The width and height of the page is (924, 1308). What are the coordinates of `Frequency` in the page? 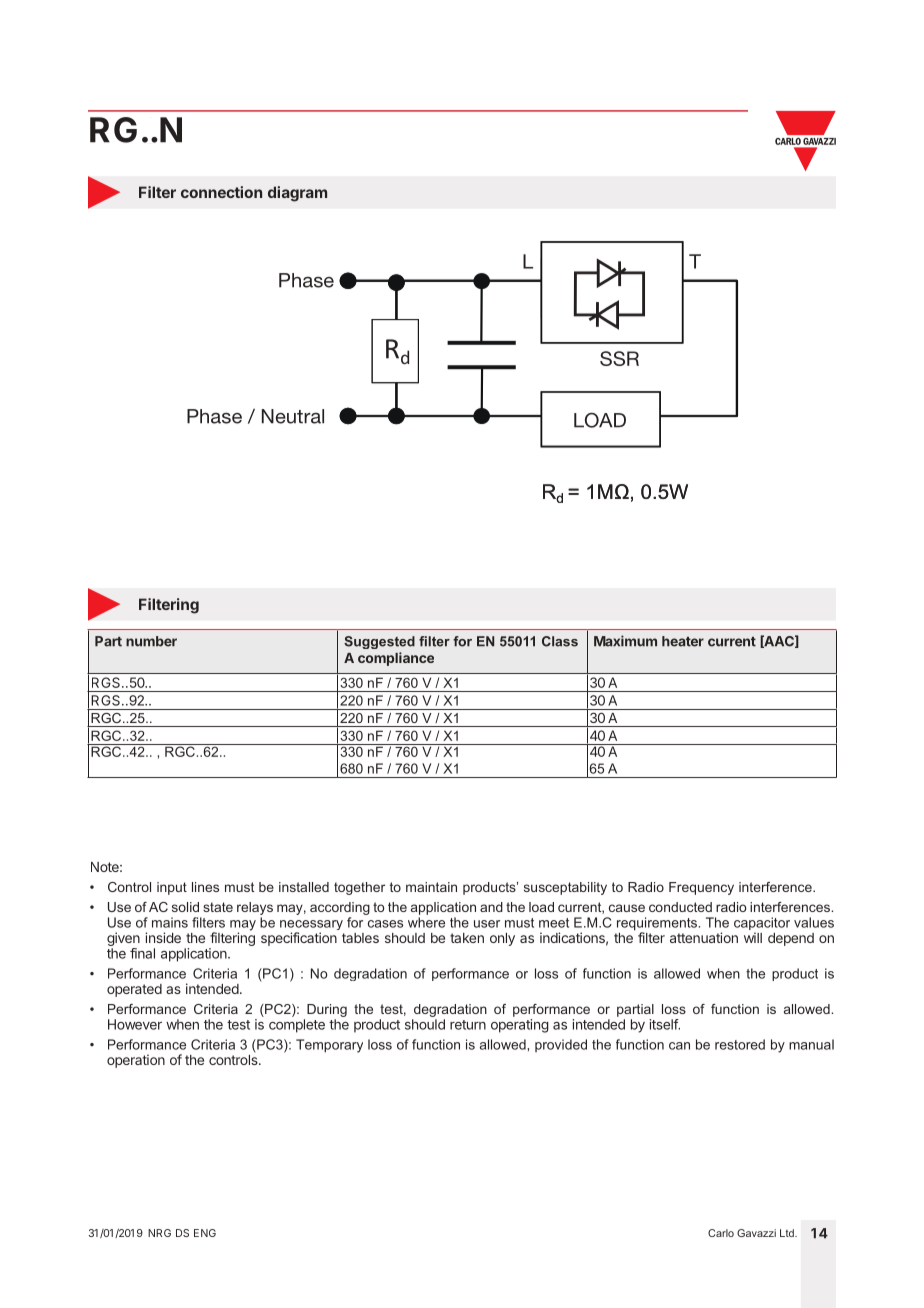 It's located at (701, 888).
